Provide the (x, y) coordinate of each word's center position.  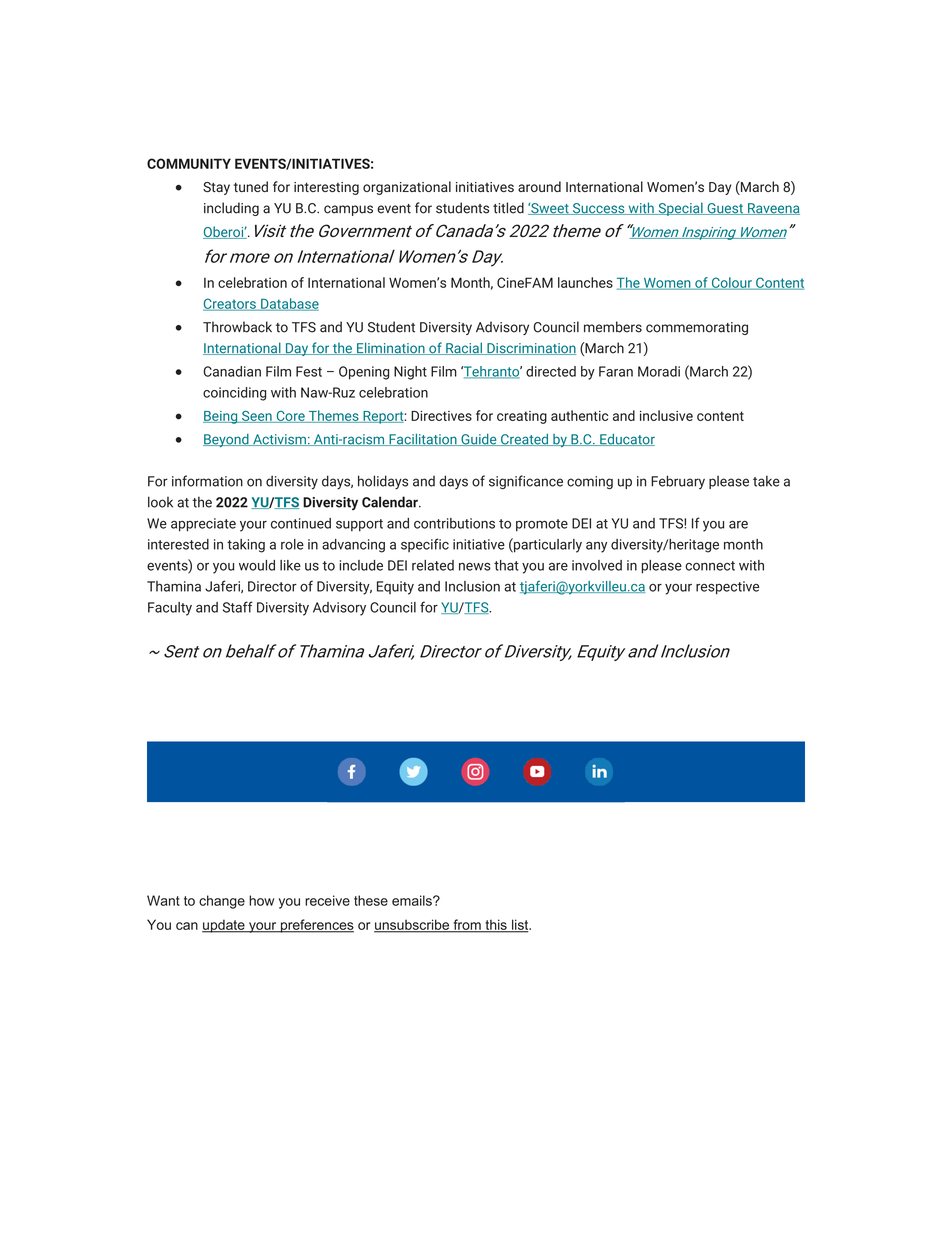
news (475, 566)
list (520, 925)
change (222, 902)
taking (246, 546)
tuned (251, 186)
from (467, 925)
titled (508, 208)
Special (680, 209)
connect (710, 566)
